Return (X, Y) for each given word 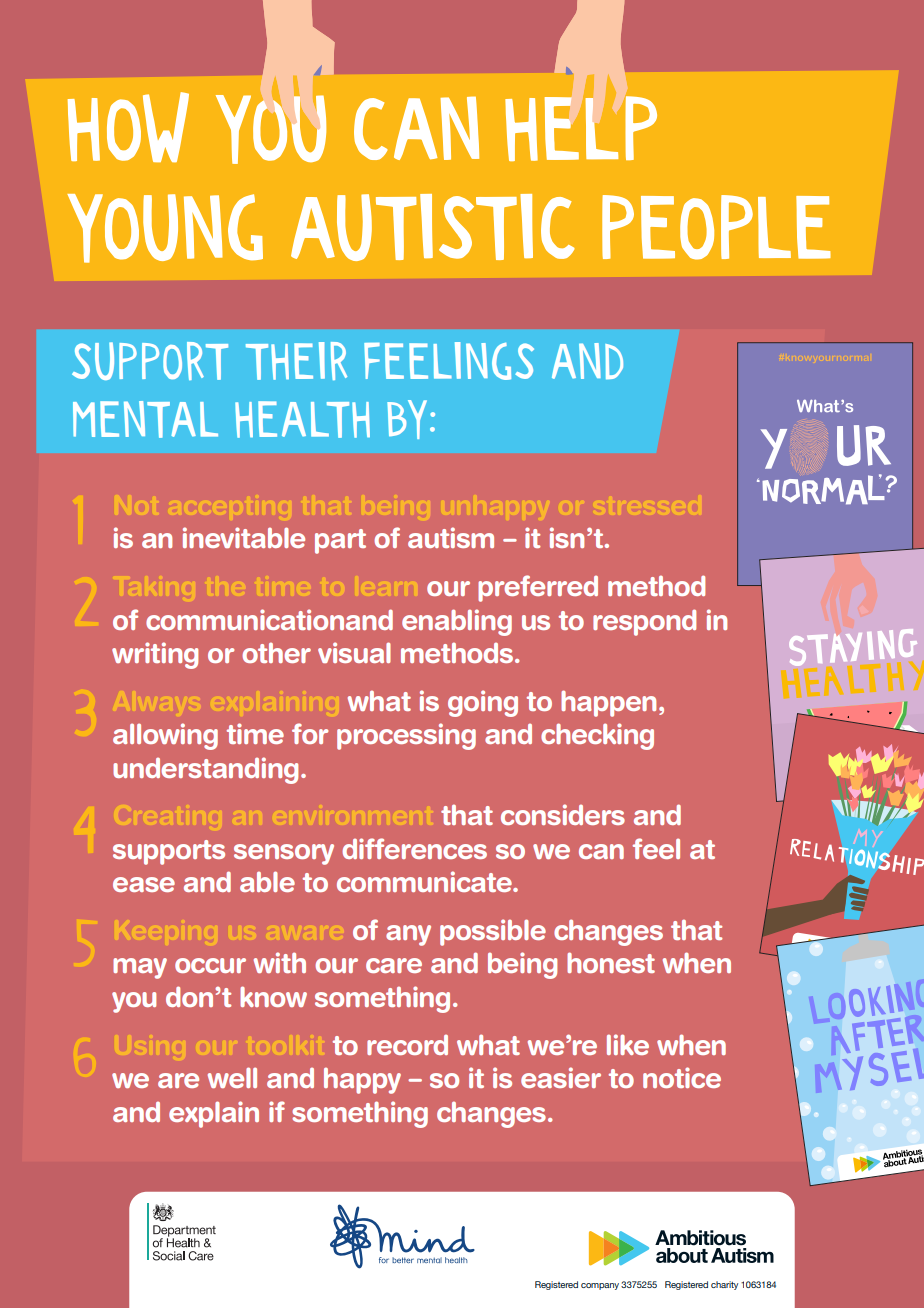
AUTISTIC (433, 227)
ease (144, 884)
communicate (425, 881)
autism (451, 537)
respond (644, 622)
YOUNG (165, 228)
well (232, 1077)
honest (611, 962)
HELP (581, 128)
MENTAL (145, 419)
